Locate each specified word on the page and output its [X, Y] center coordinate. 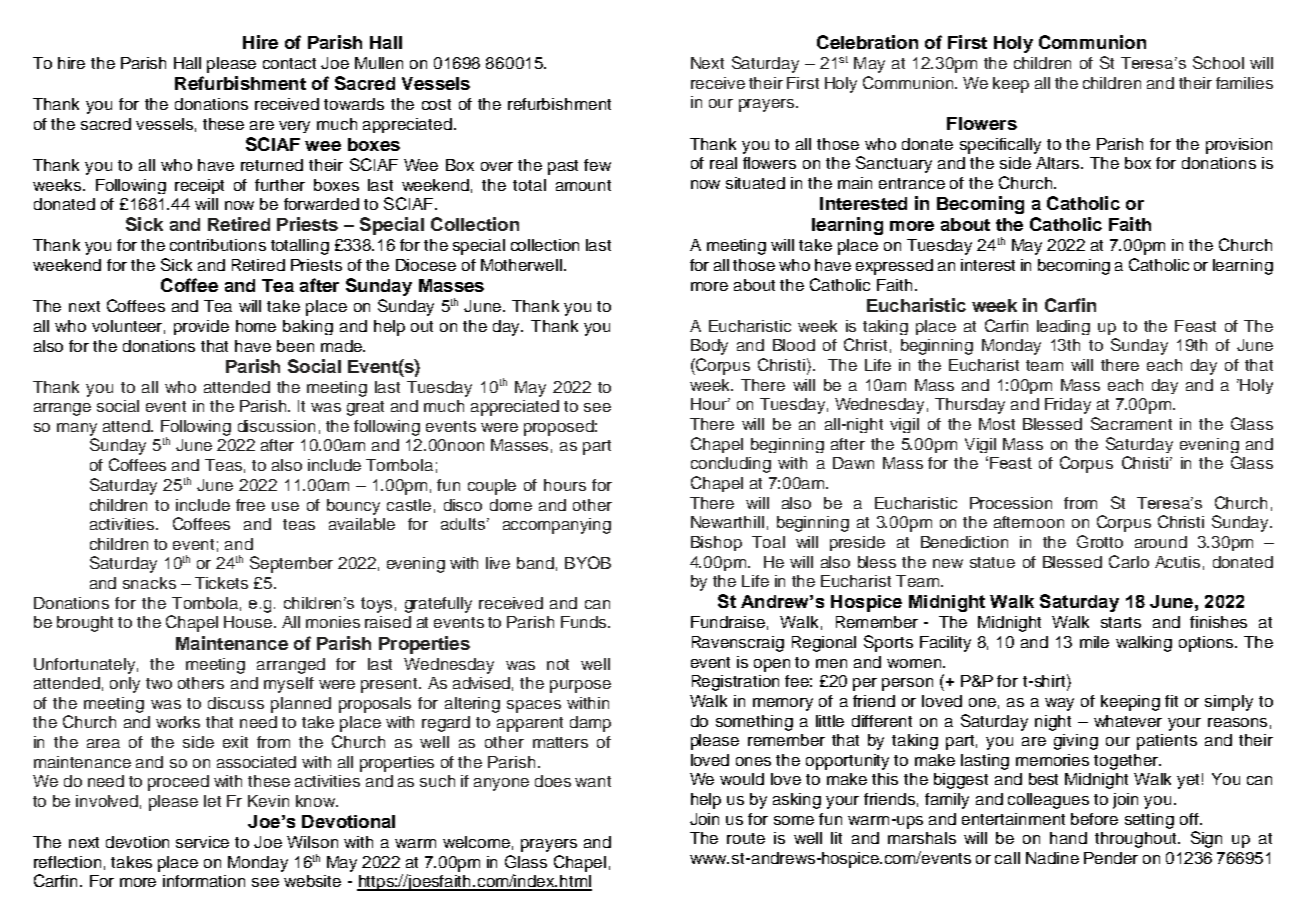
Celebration [867, 42]
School [1218, 62]
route [746, 838]
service [202, 842]
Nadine [1052, 858]
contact [289, 63]
